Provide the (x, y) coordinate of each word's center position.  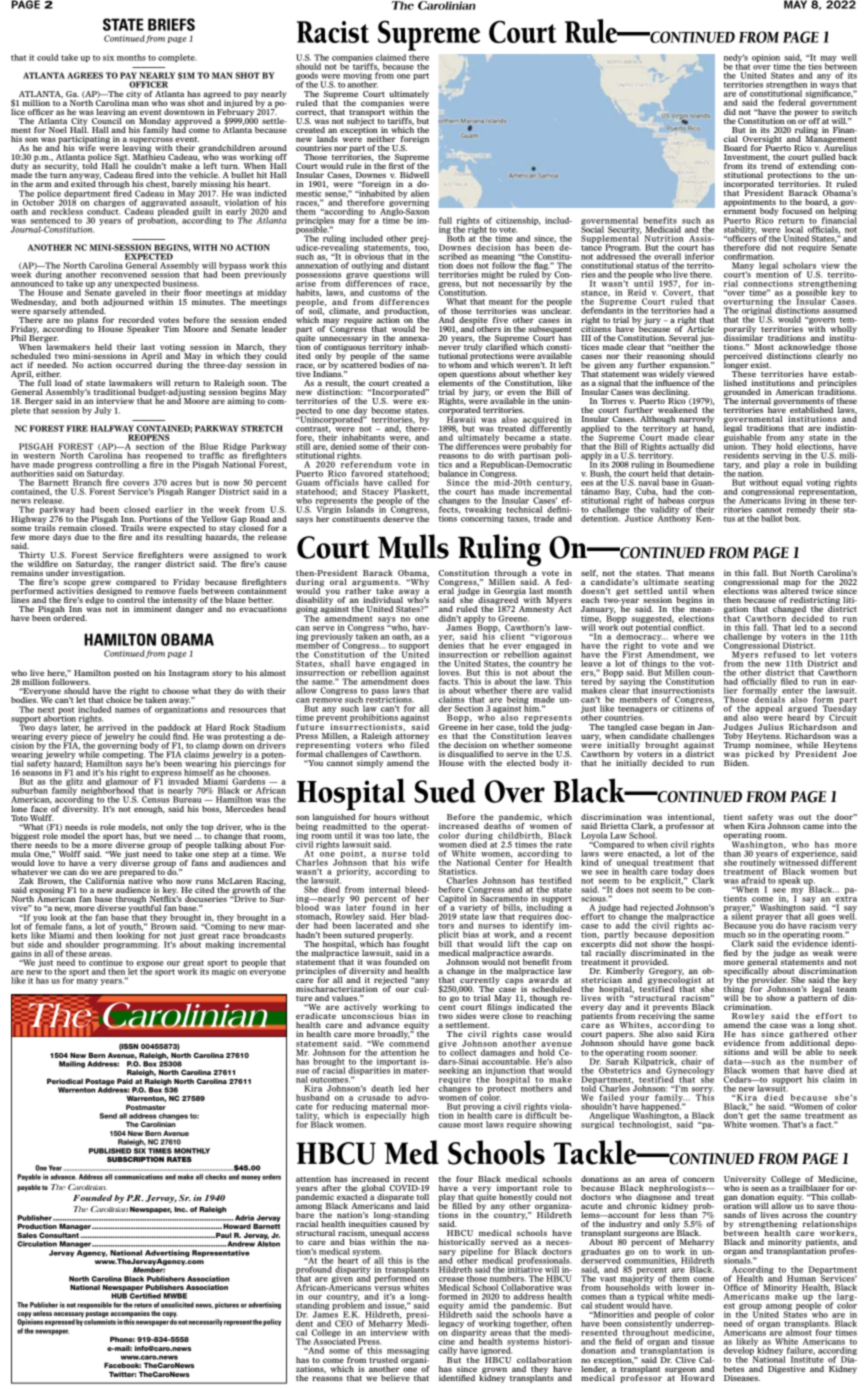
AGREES (85, 75)
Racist (333, 32)
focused (797, 211)
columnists (100, 1321)
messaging (408, 1352)
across (794, 1215)
